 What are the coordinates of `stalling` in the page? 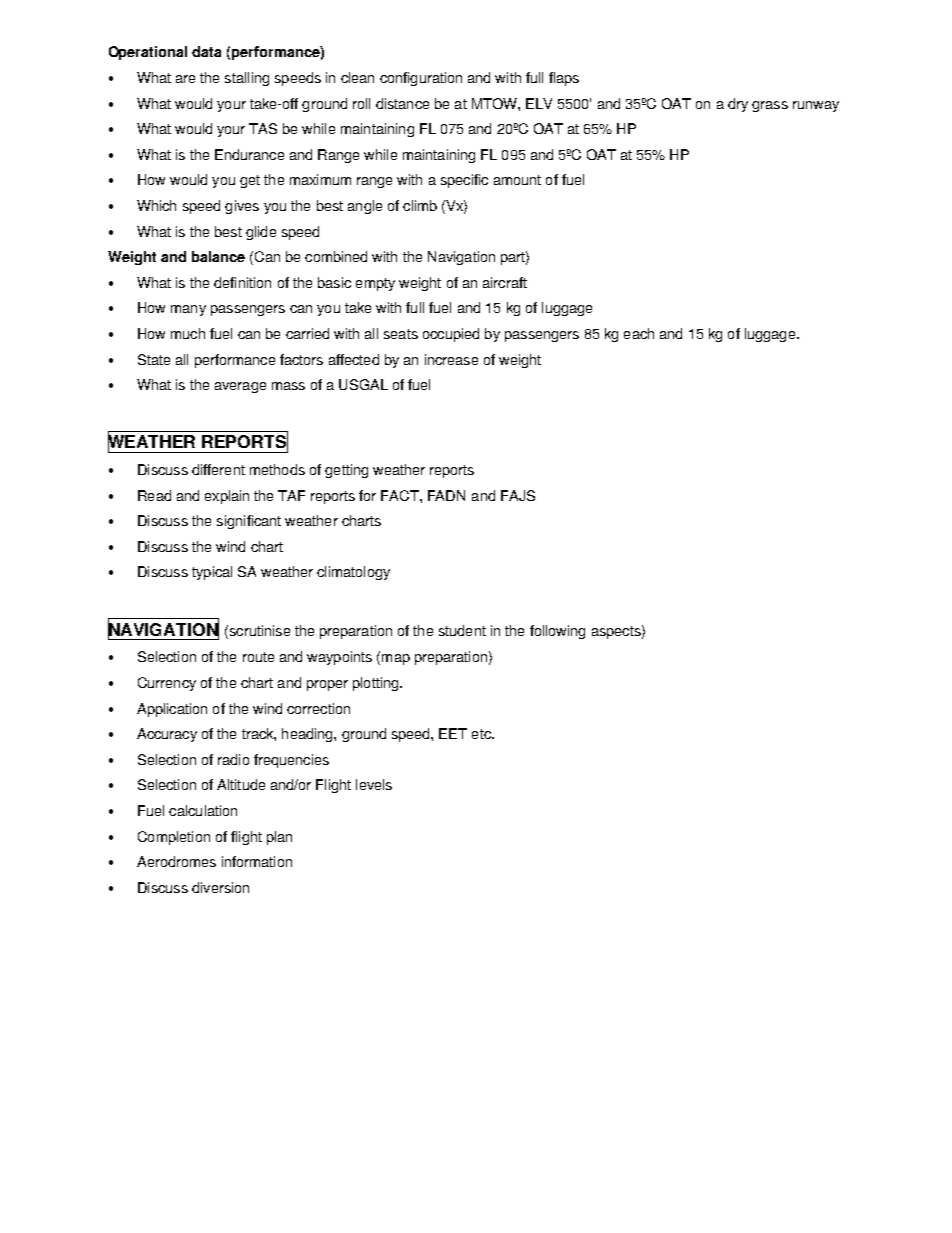 It's located at (247, 79).
